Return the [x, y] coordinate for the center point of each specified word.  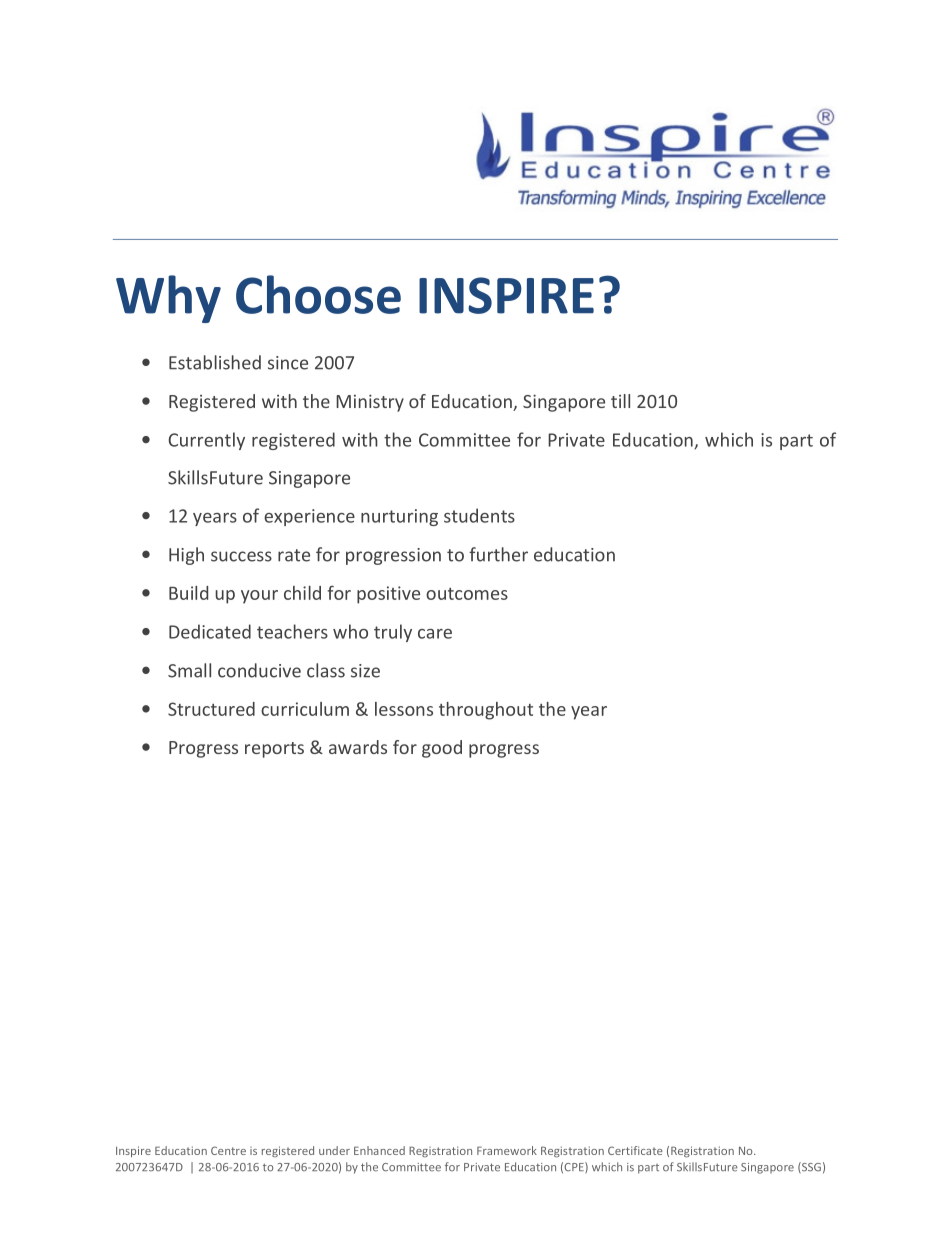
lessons [404, 709]
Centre [228, 1150]
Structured [211, 709]
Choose [318, 294]
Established [215, 362]
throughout [486, 711]
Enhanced [379, 1150]
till [620, 401]
